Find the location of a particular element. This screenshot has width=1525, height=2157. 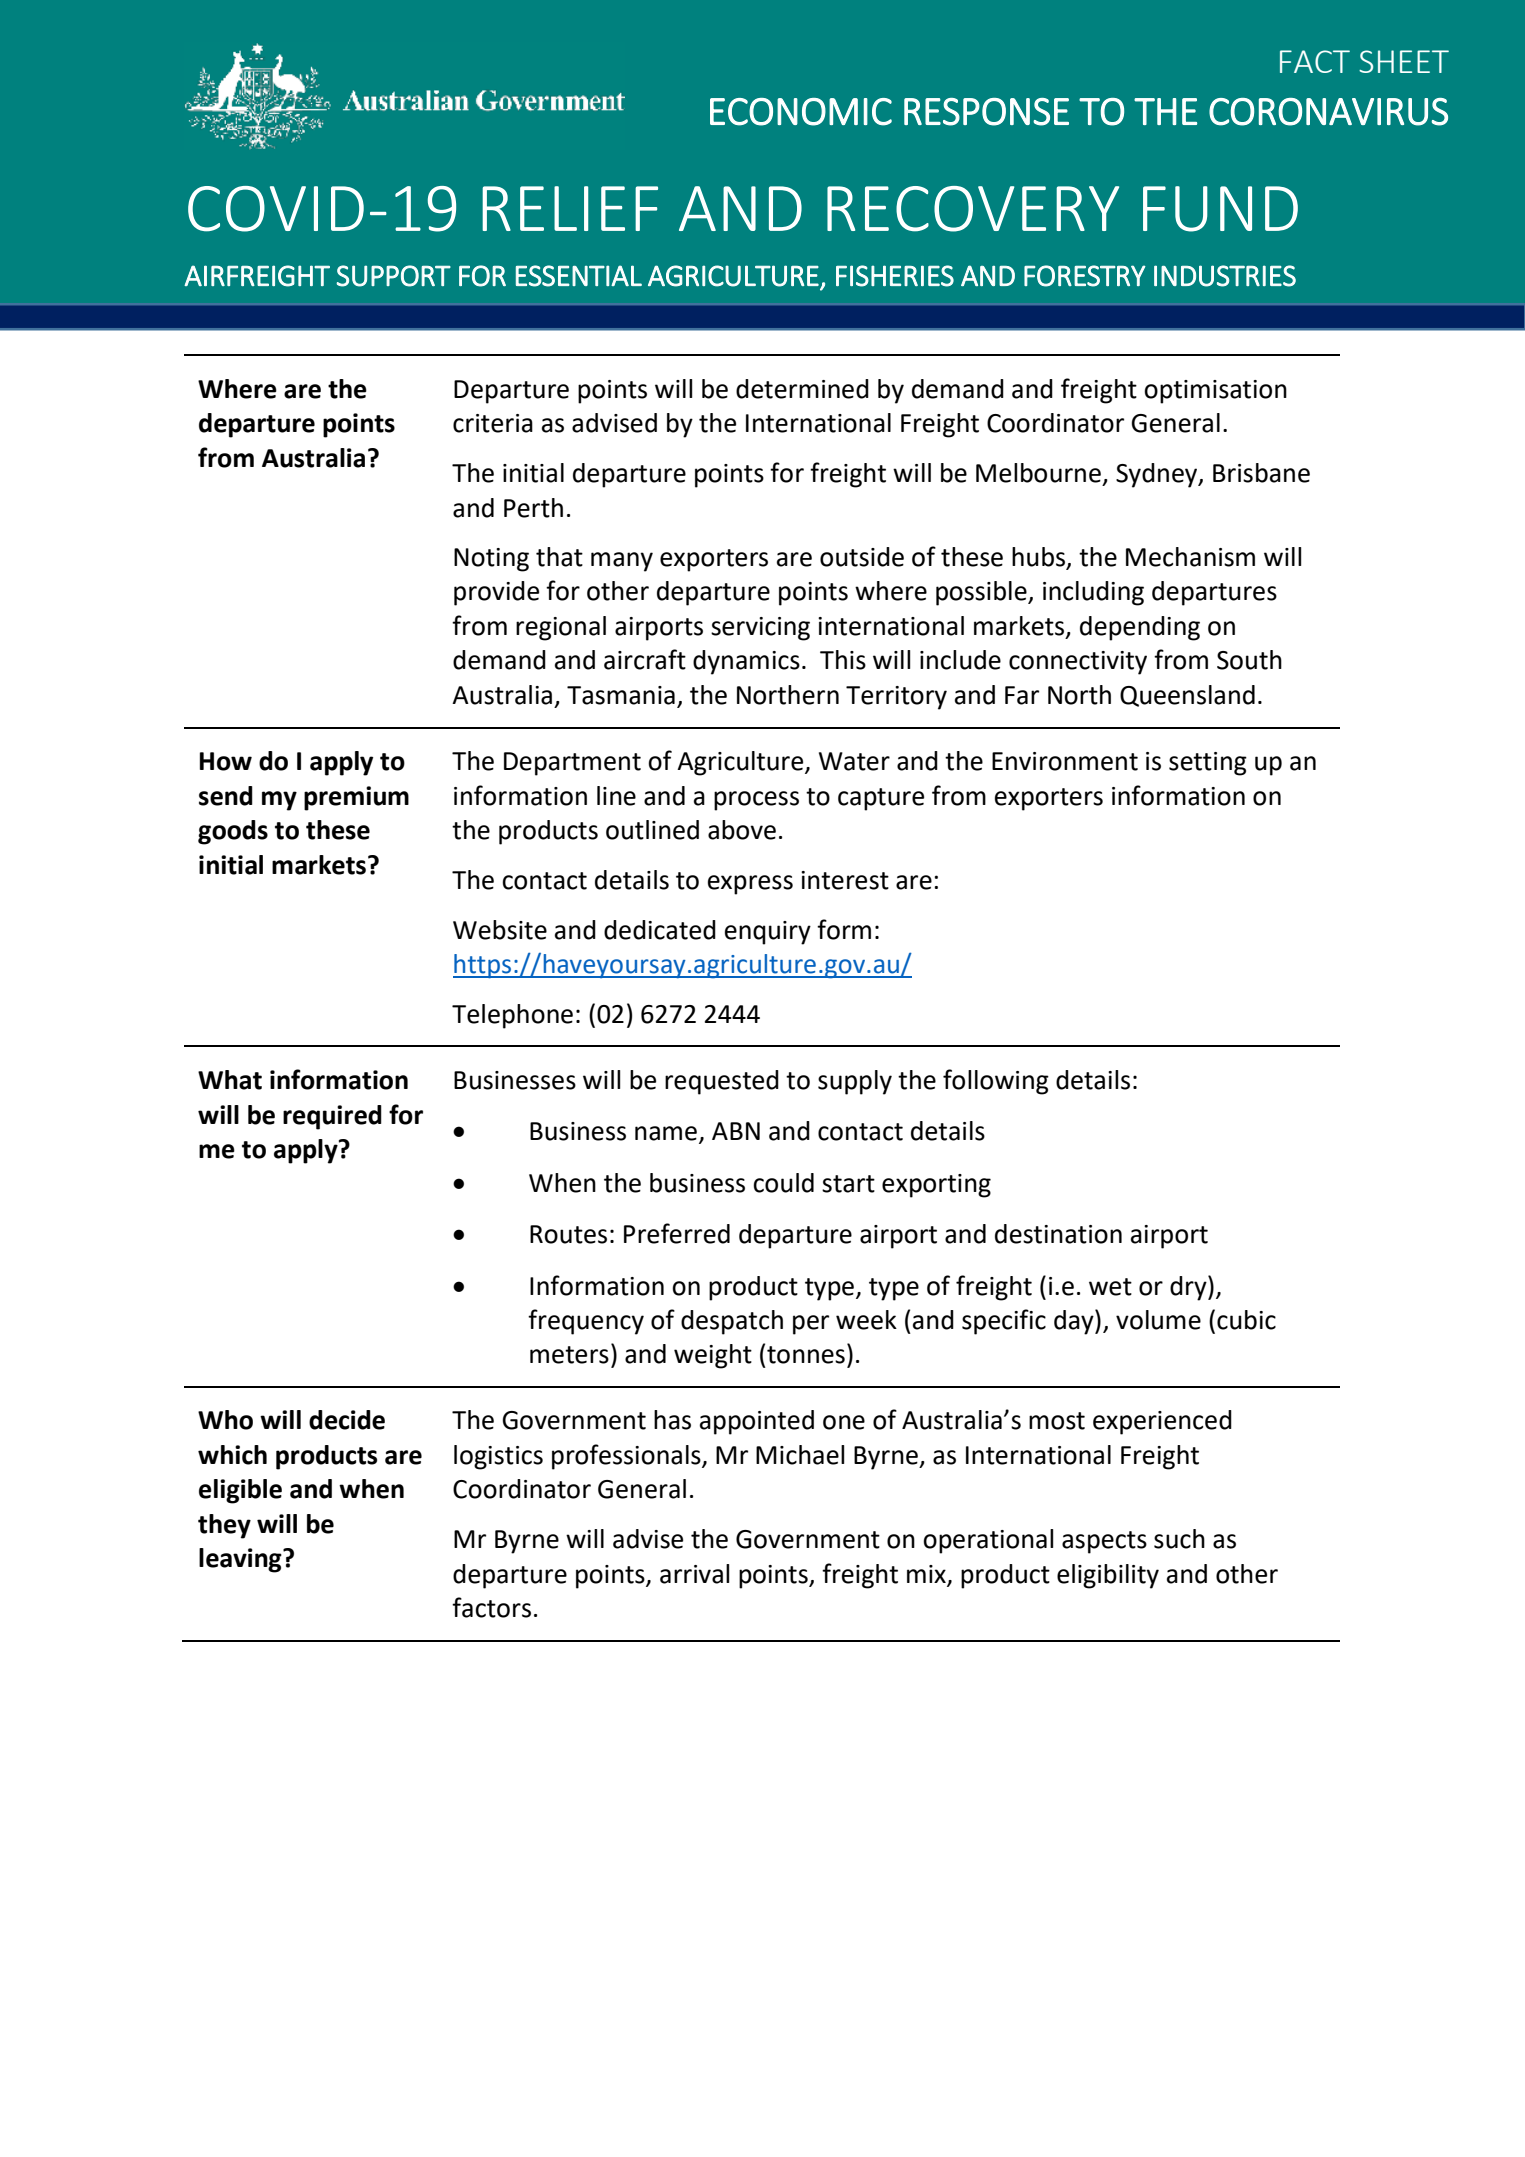

process is located at coordinates (756, 801).
